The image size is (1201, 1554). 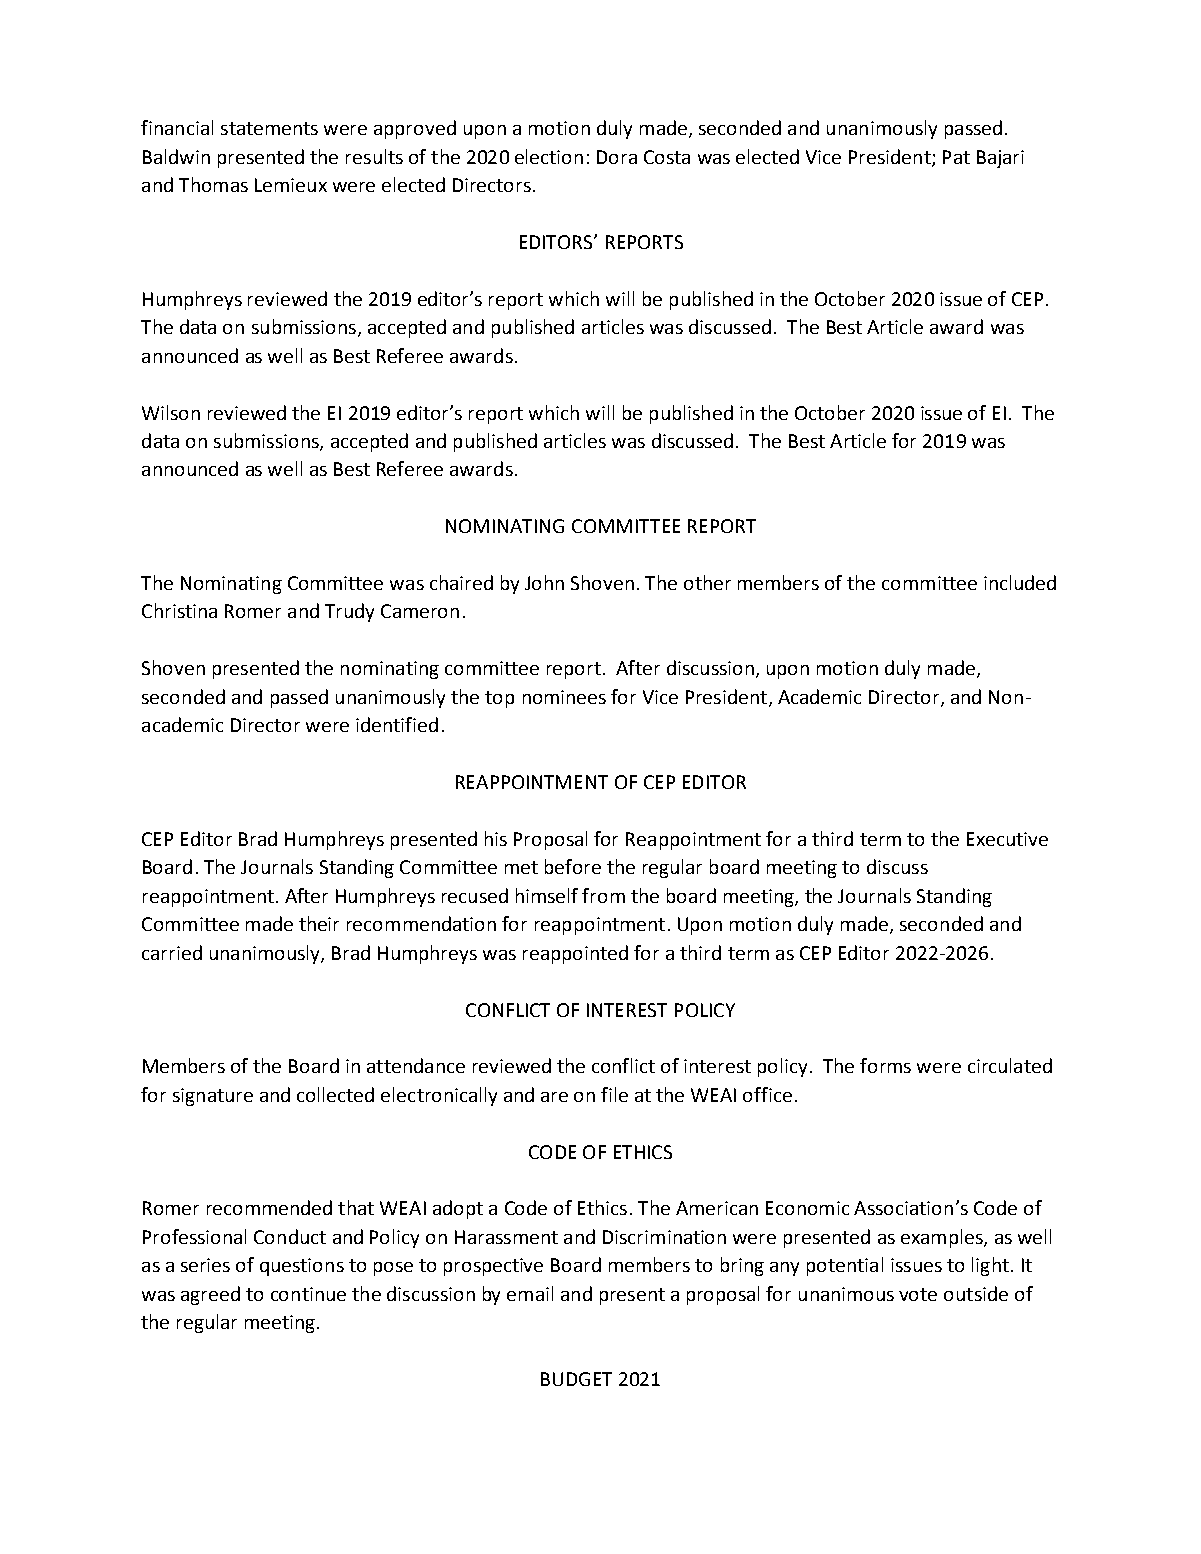 What do you see at coordinates (575, 954) in the screenshot?
I see `reappointed` at bounding box center [575, 954].
